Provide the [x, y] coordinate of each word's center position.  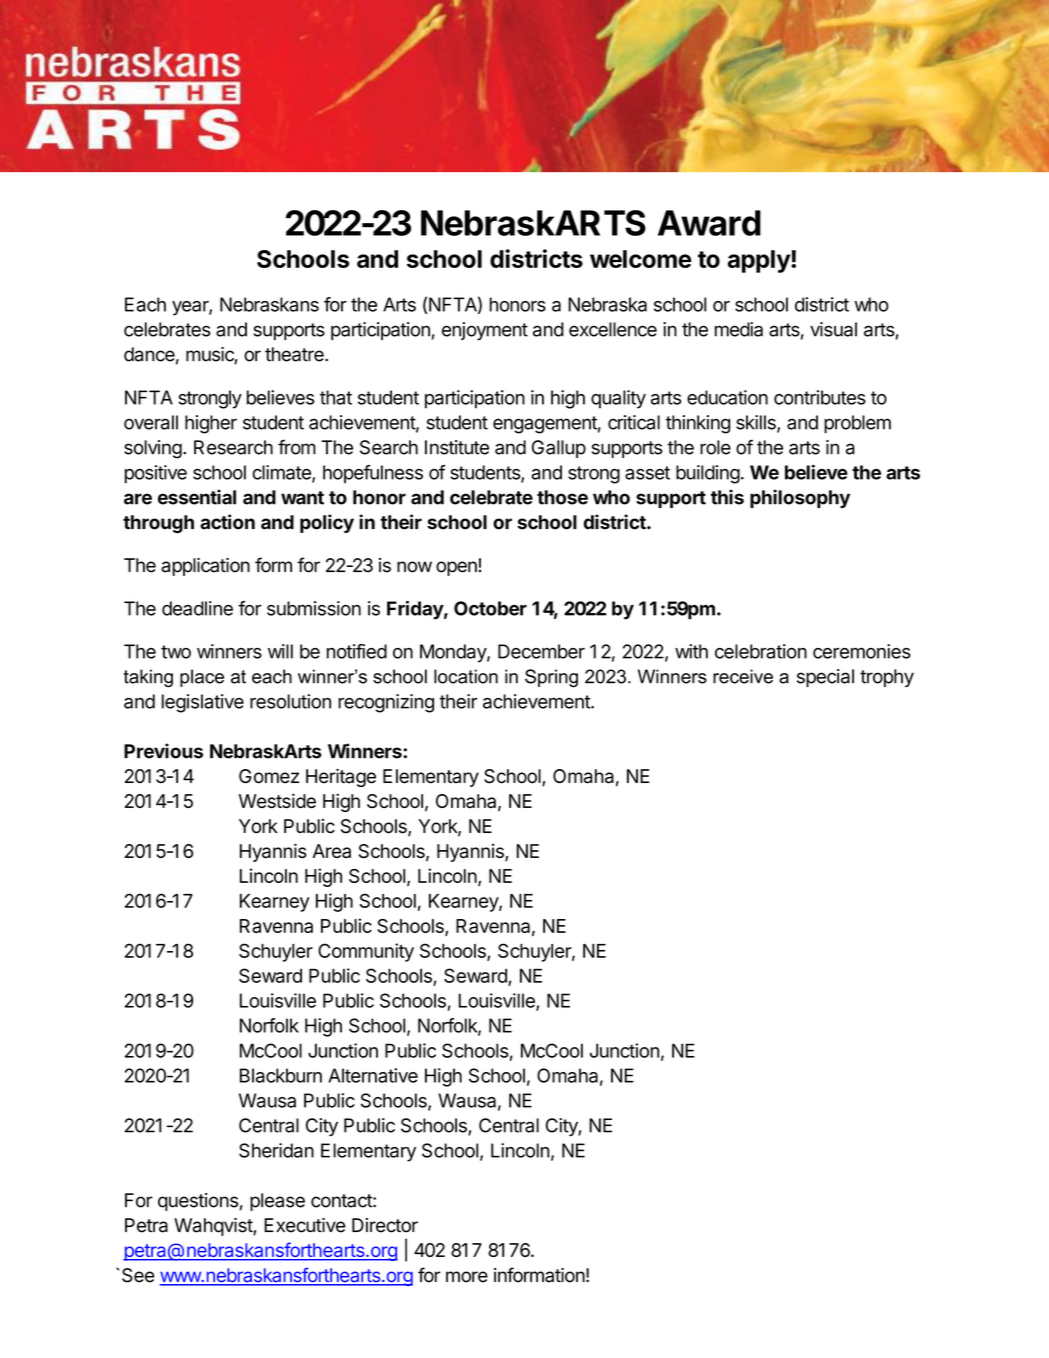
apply [760, 261]
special [825, 678]
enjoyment [485, 331]
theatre [295, 354]
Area [332, 851]
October [490, 608]
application [205, 567]
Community [366, 952]
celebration [761, 651]
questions [198, 1202]
